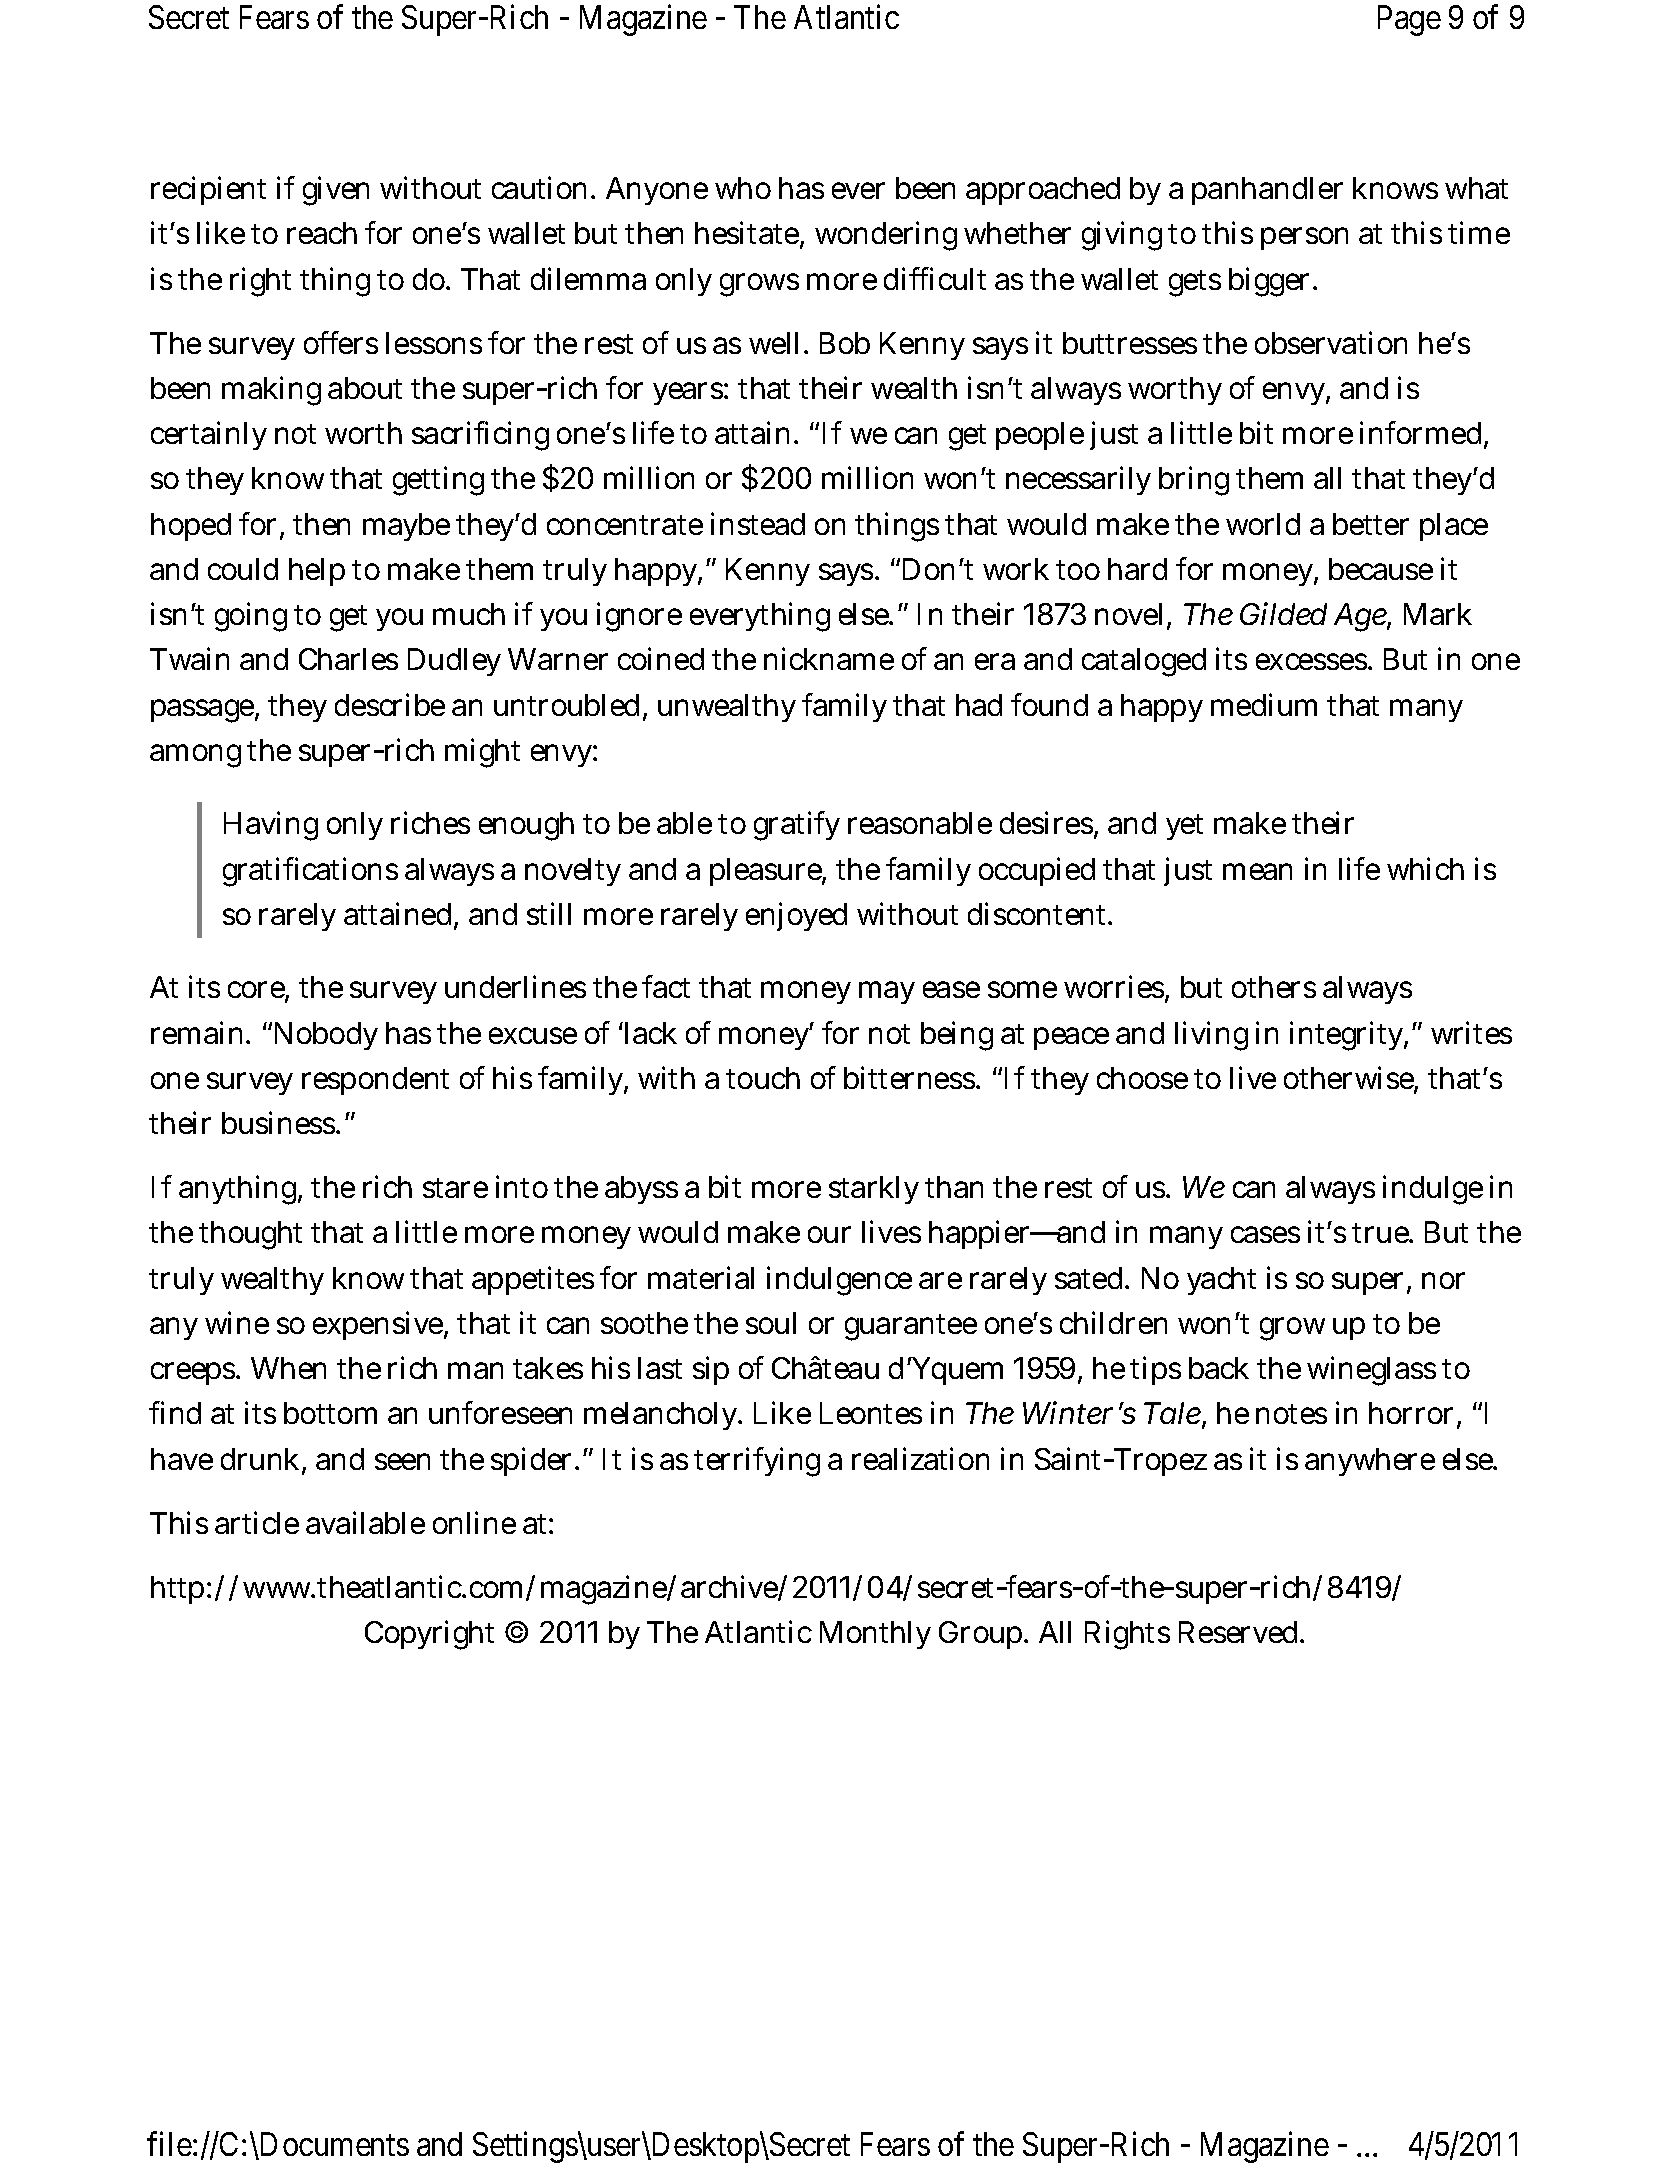 This document has width=1672, height=2164. I want to click on wondering, so click(886, 236).
